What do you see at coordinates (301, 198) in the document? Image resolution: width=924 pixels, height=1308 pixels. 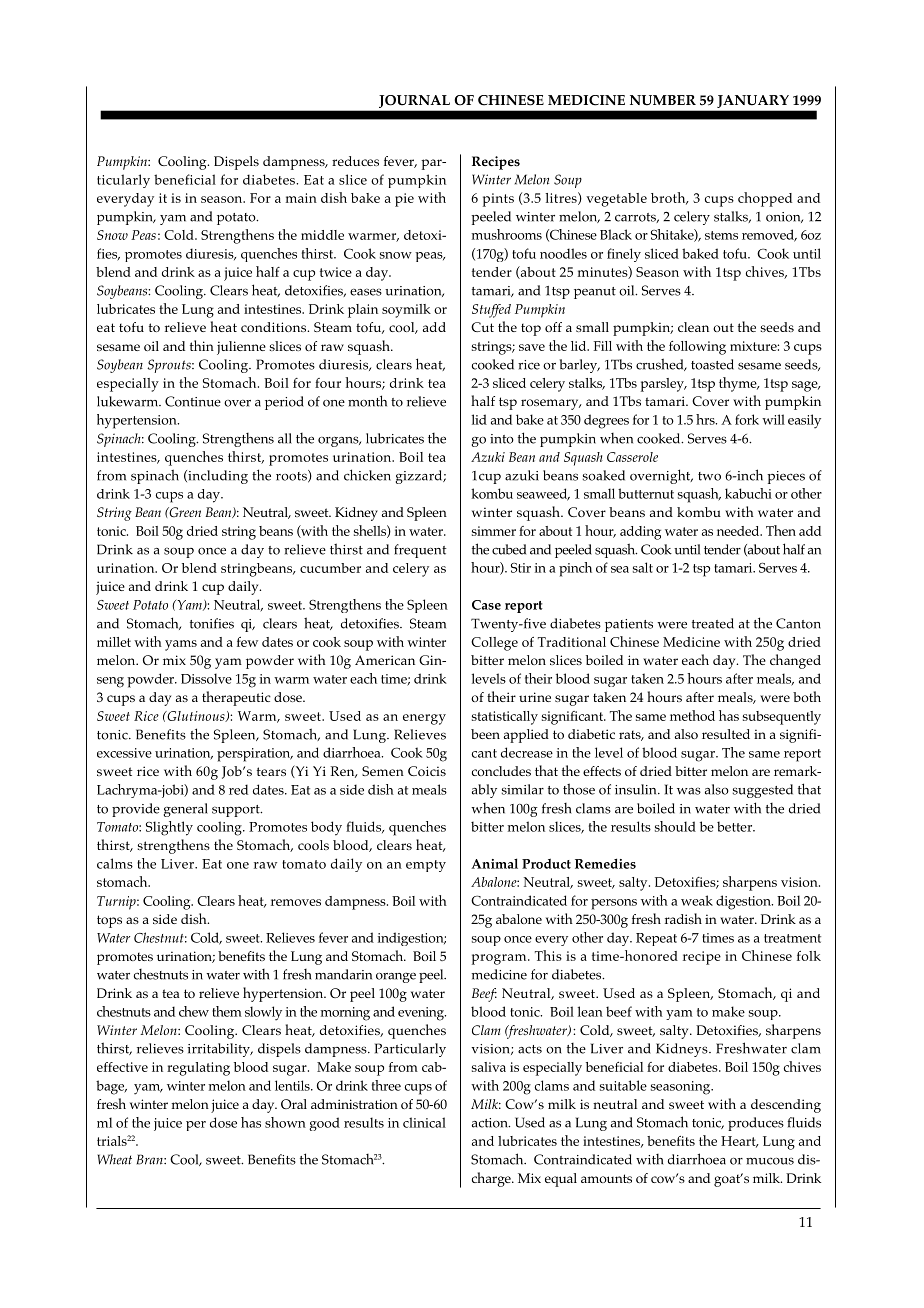 I see `main` at bounding box center [301, 198].
